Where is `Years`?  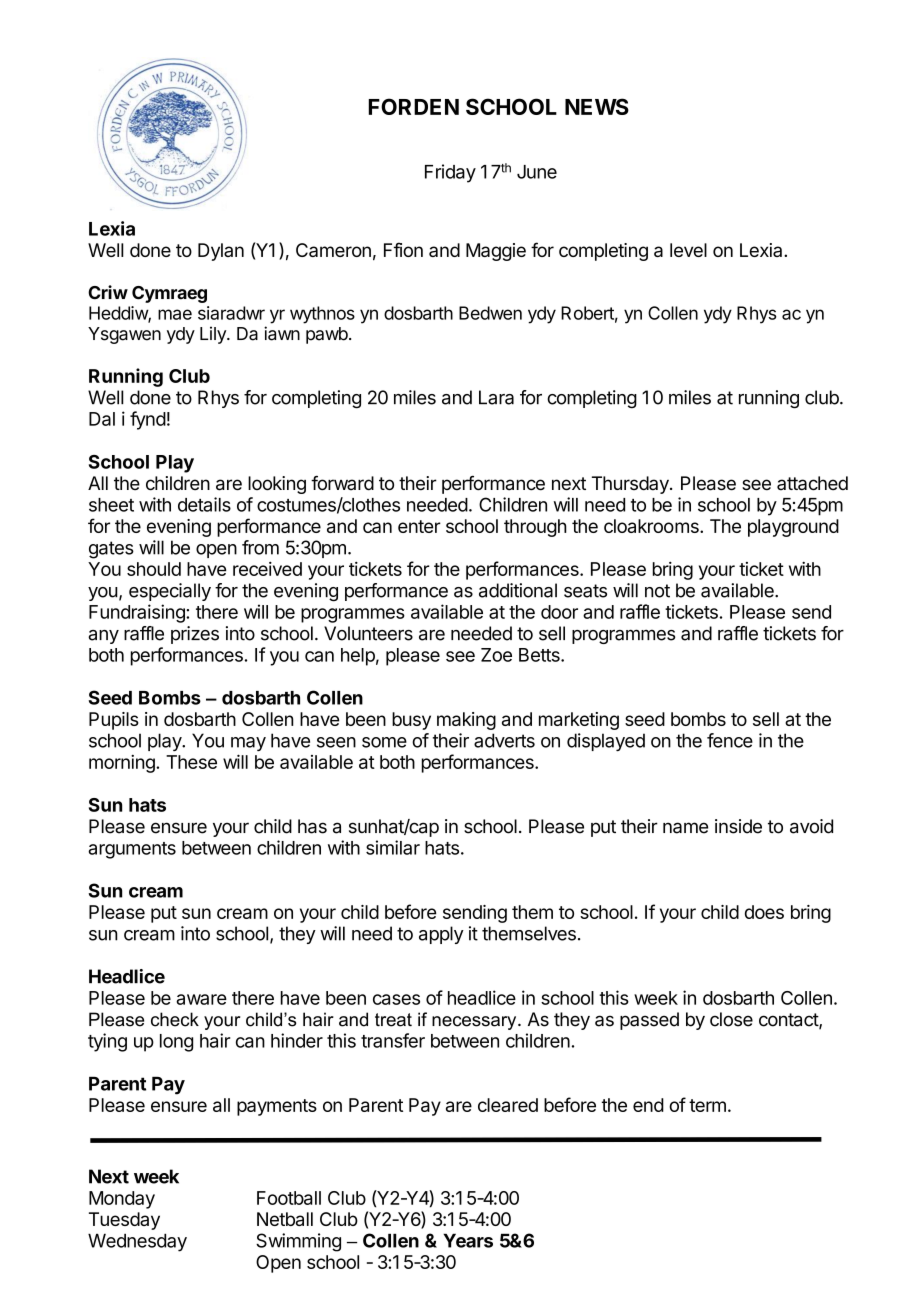 Years is located at coordinates (468, 1240).
